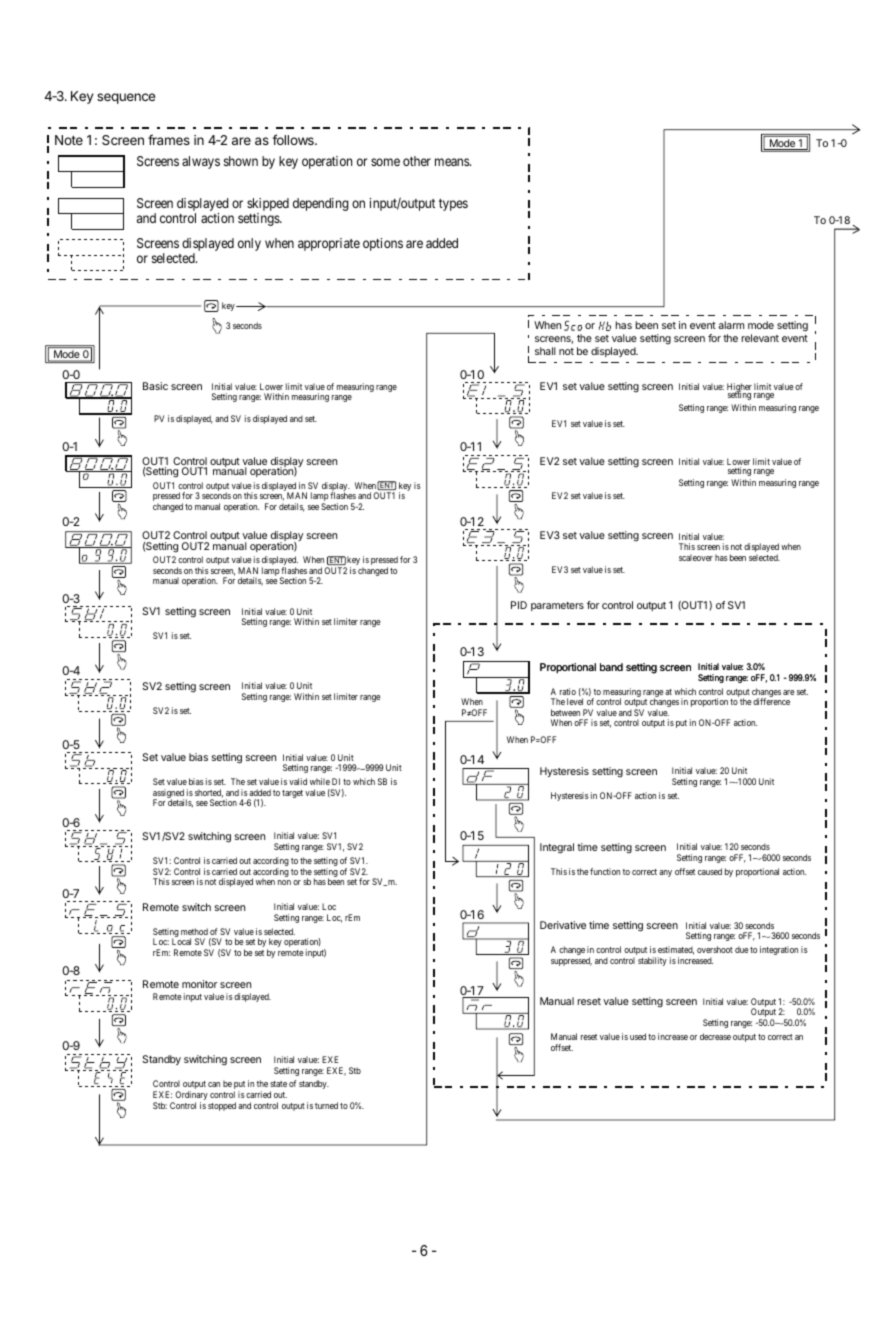 The height and width of the document is (1322, 896). I want to click on other, so click(417, 161).
